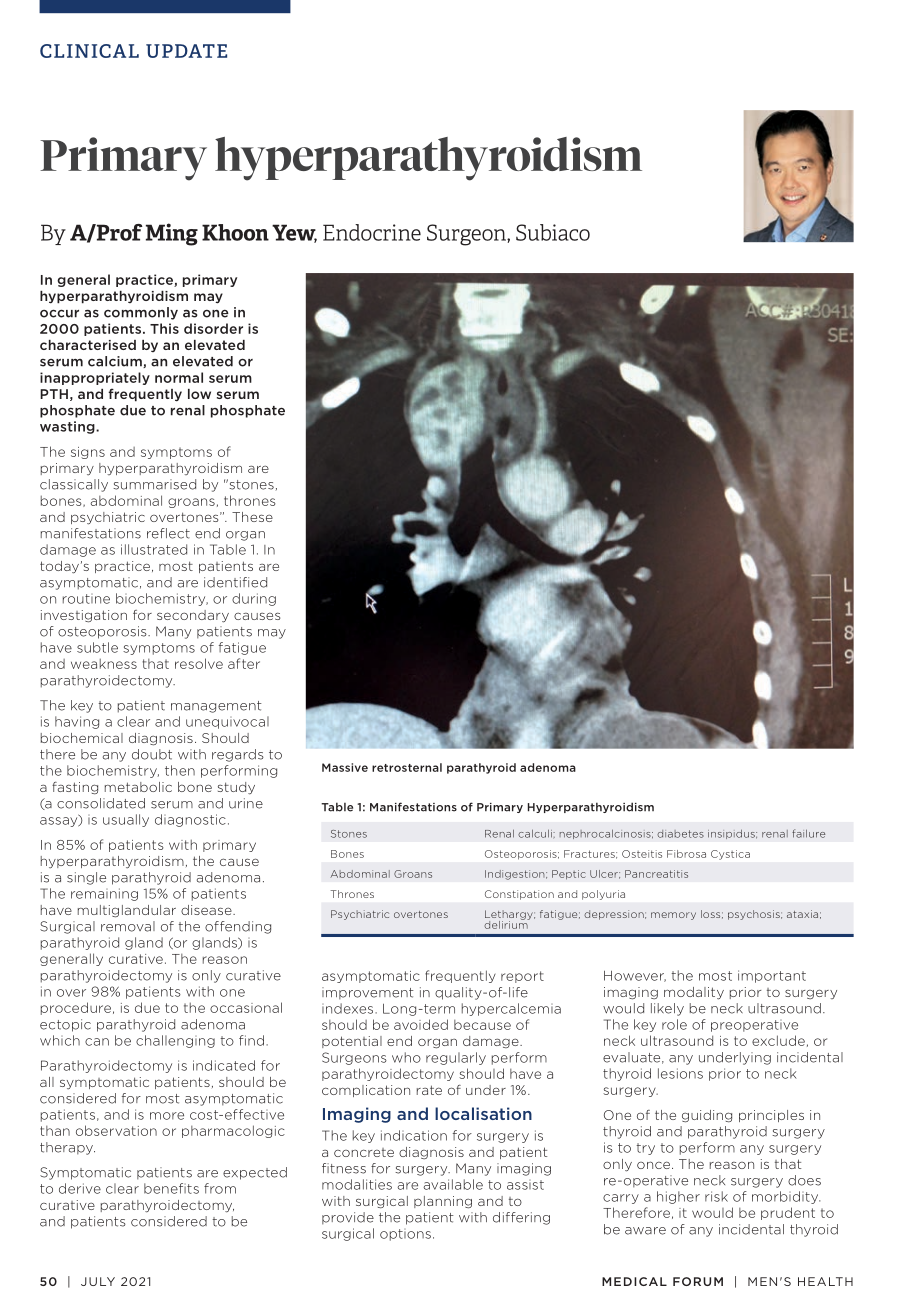  What do you see at coordinates (808, 833) in the screenshot?
I see `failure` at bounding box center [808, 833].
